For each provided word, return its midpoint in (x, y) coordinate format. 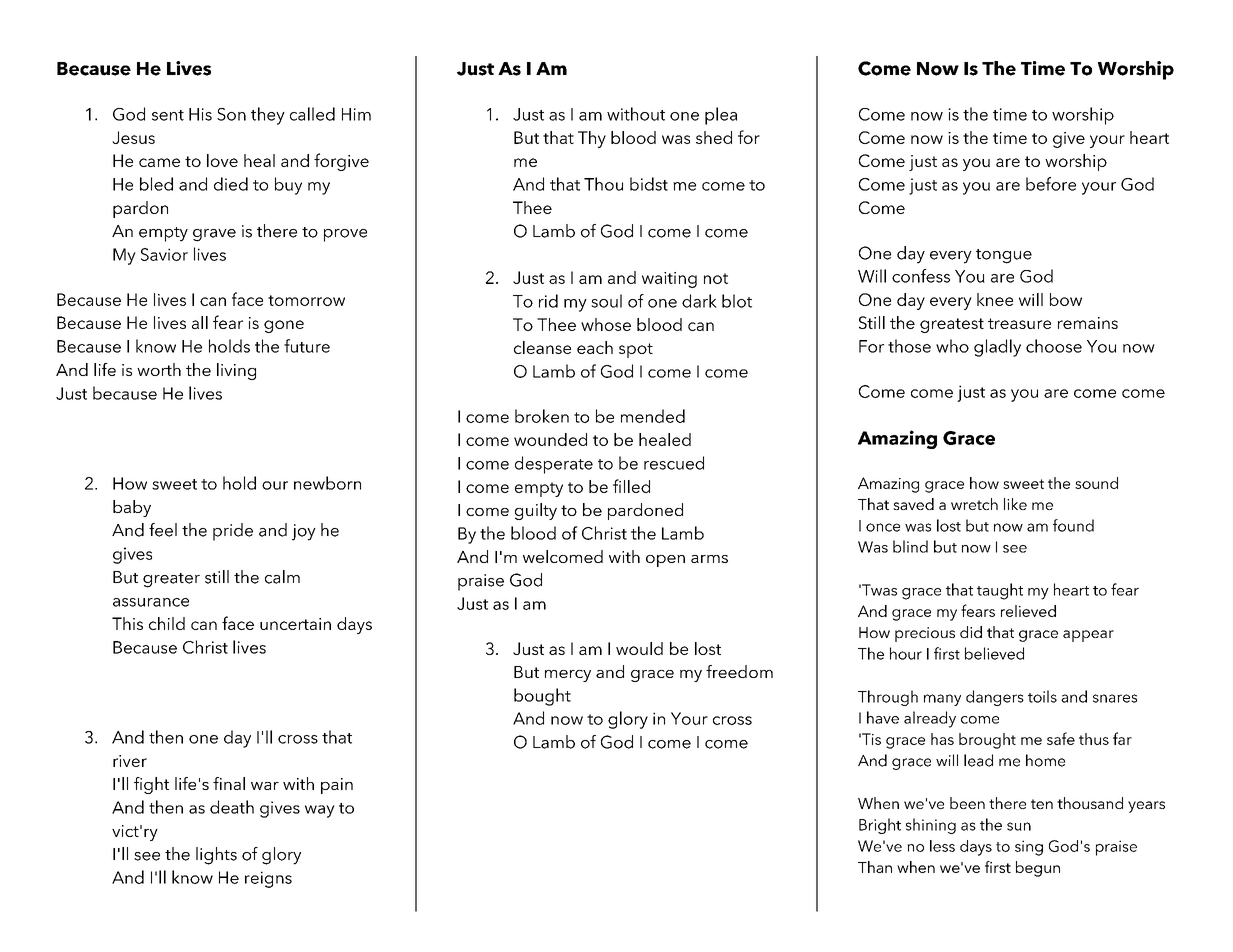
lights (216, 856)
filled (631, 486)
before (1051, 184)
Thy (592, 139)
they (268, 116)
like (1015, 504)
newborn (327, 483)
